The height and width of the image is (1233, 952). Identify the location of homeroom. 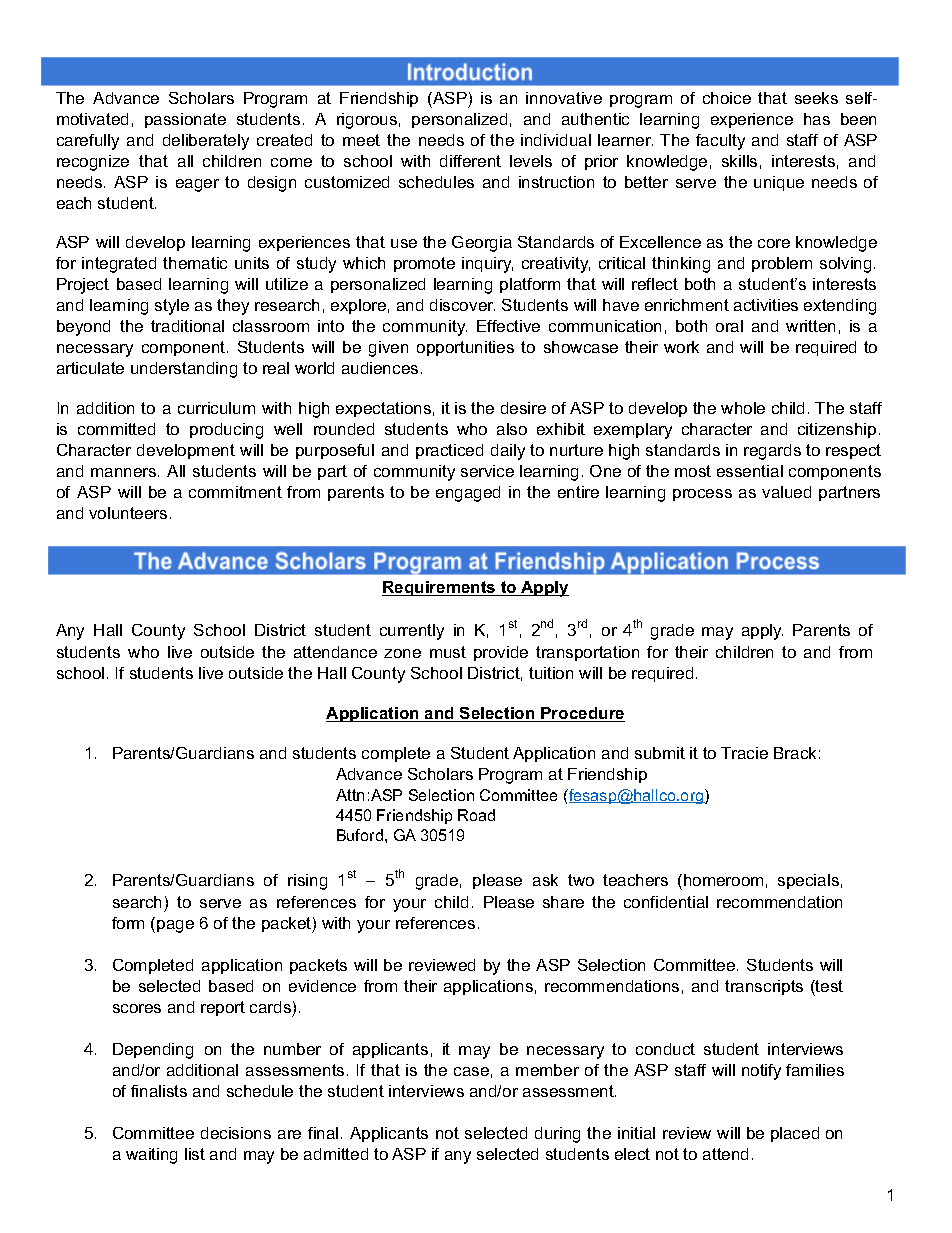
(723, 880).
